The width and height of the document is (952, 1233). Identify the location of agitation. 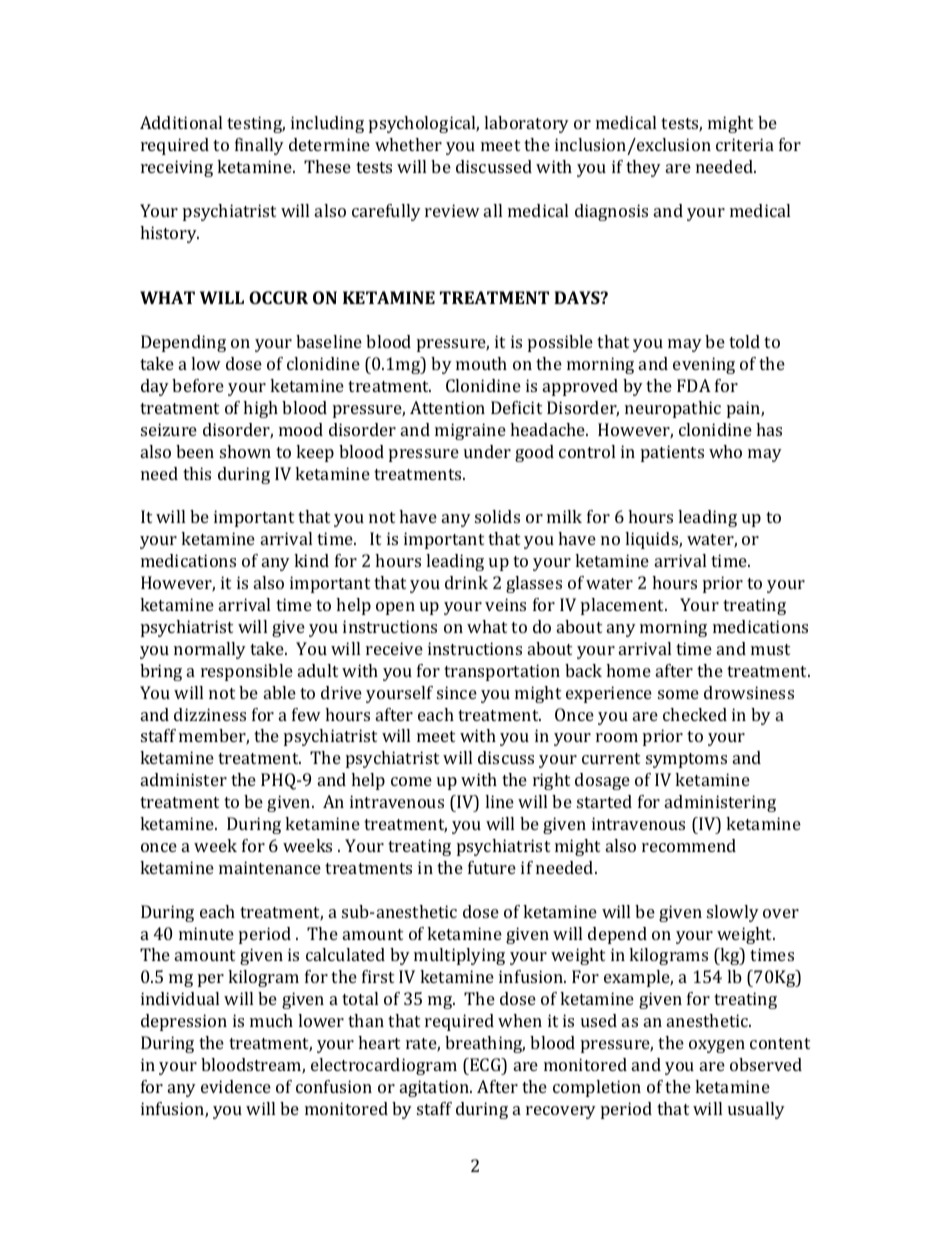
(436, 1088).
